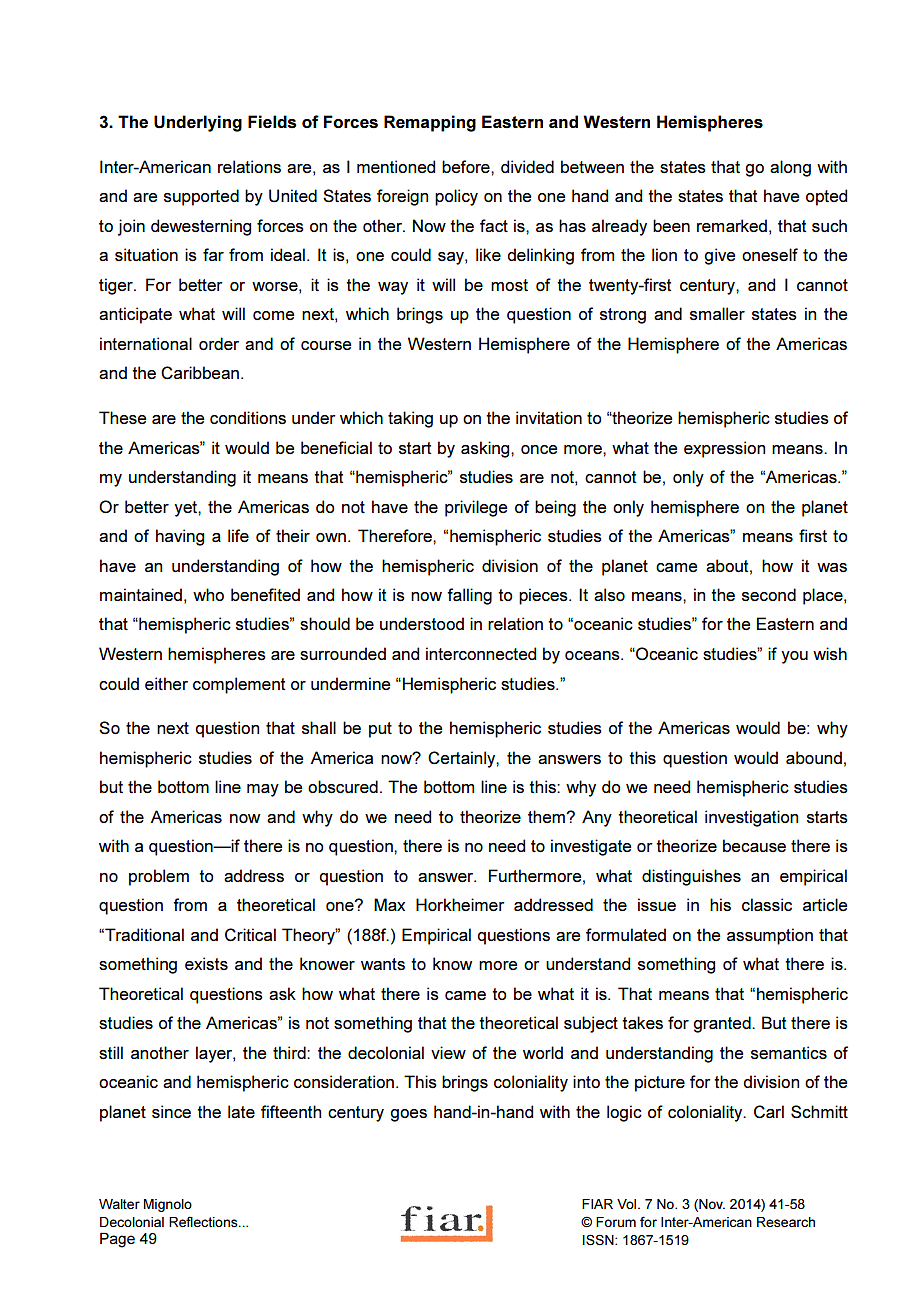 This screenshot has height=1308, width=924. I want to click on Reflections, so click(204, 1221).
